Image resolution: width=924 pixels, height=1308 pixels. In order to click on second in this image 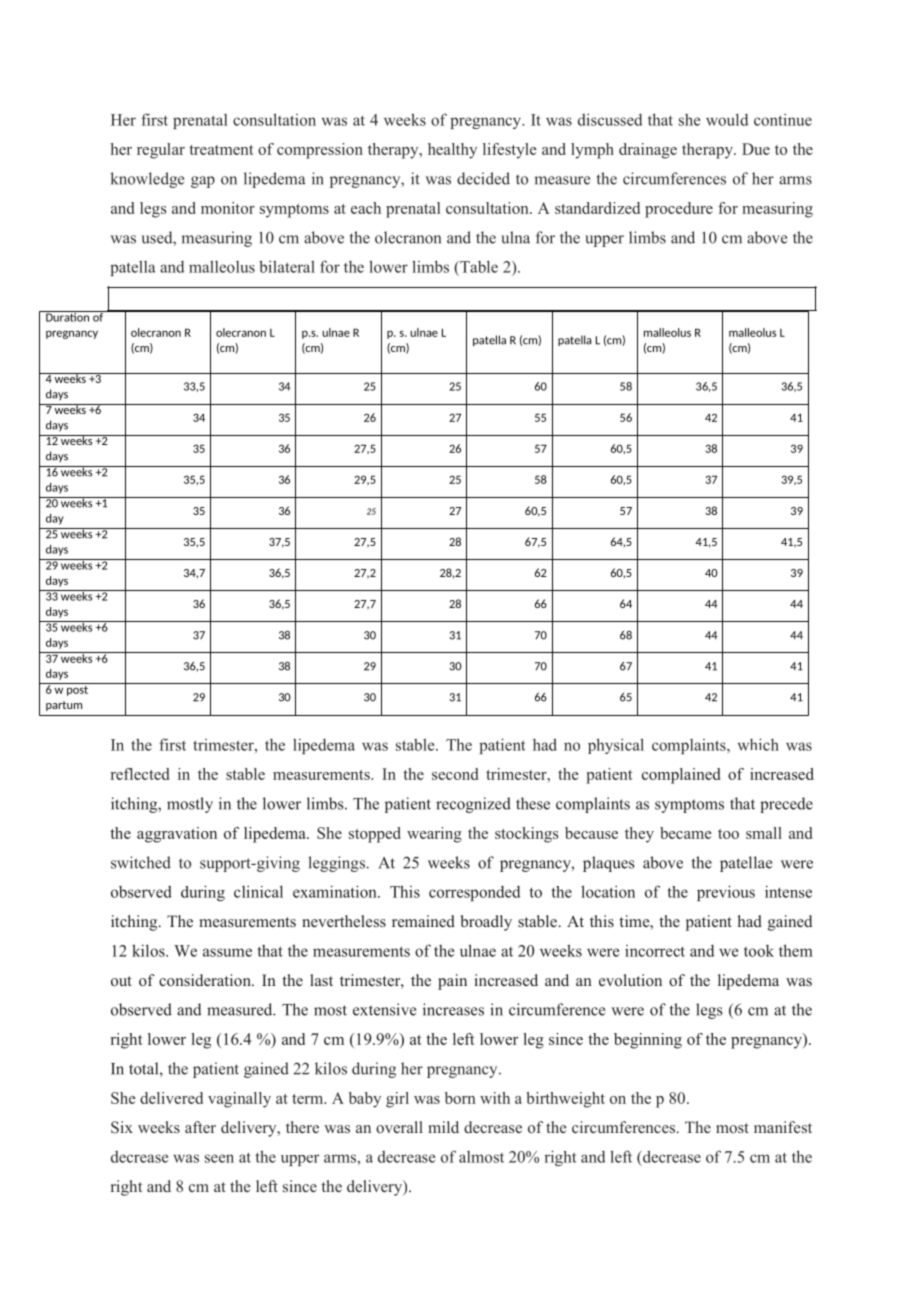, I will do `click(455, 774)`.
